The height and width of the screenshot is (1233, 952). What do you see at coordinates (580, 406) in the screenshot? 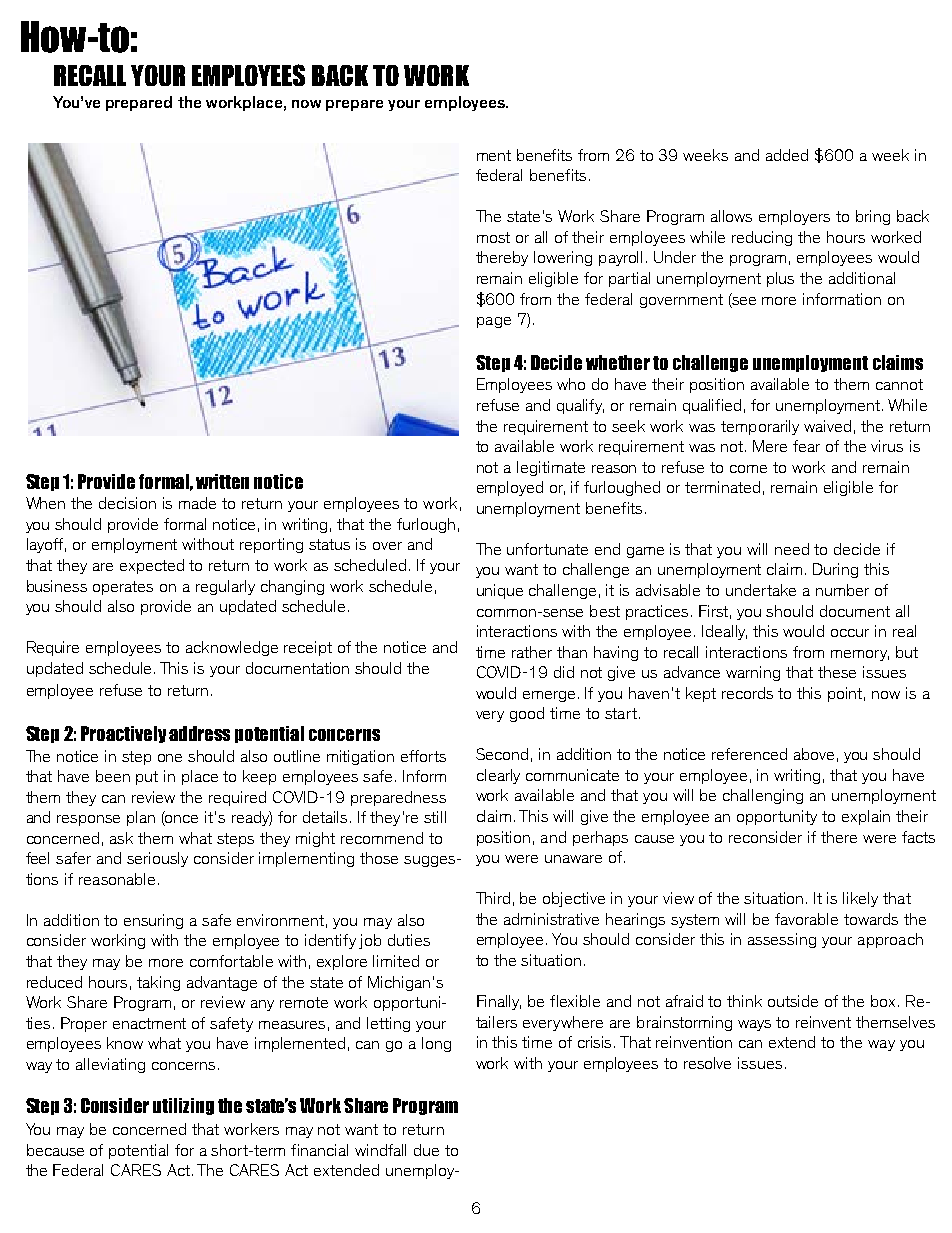
I see `qualify` at bounding box center [580, 406].
